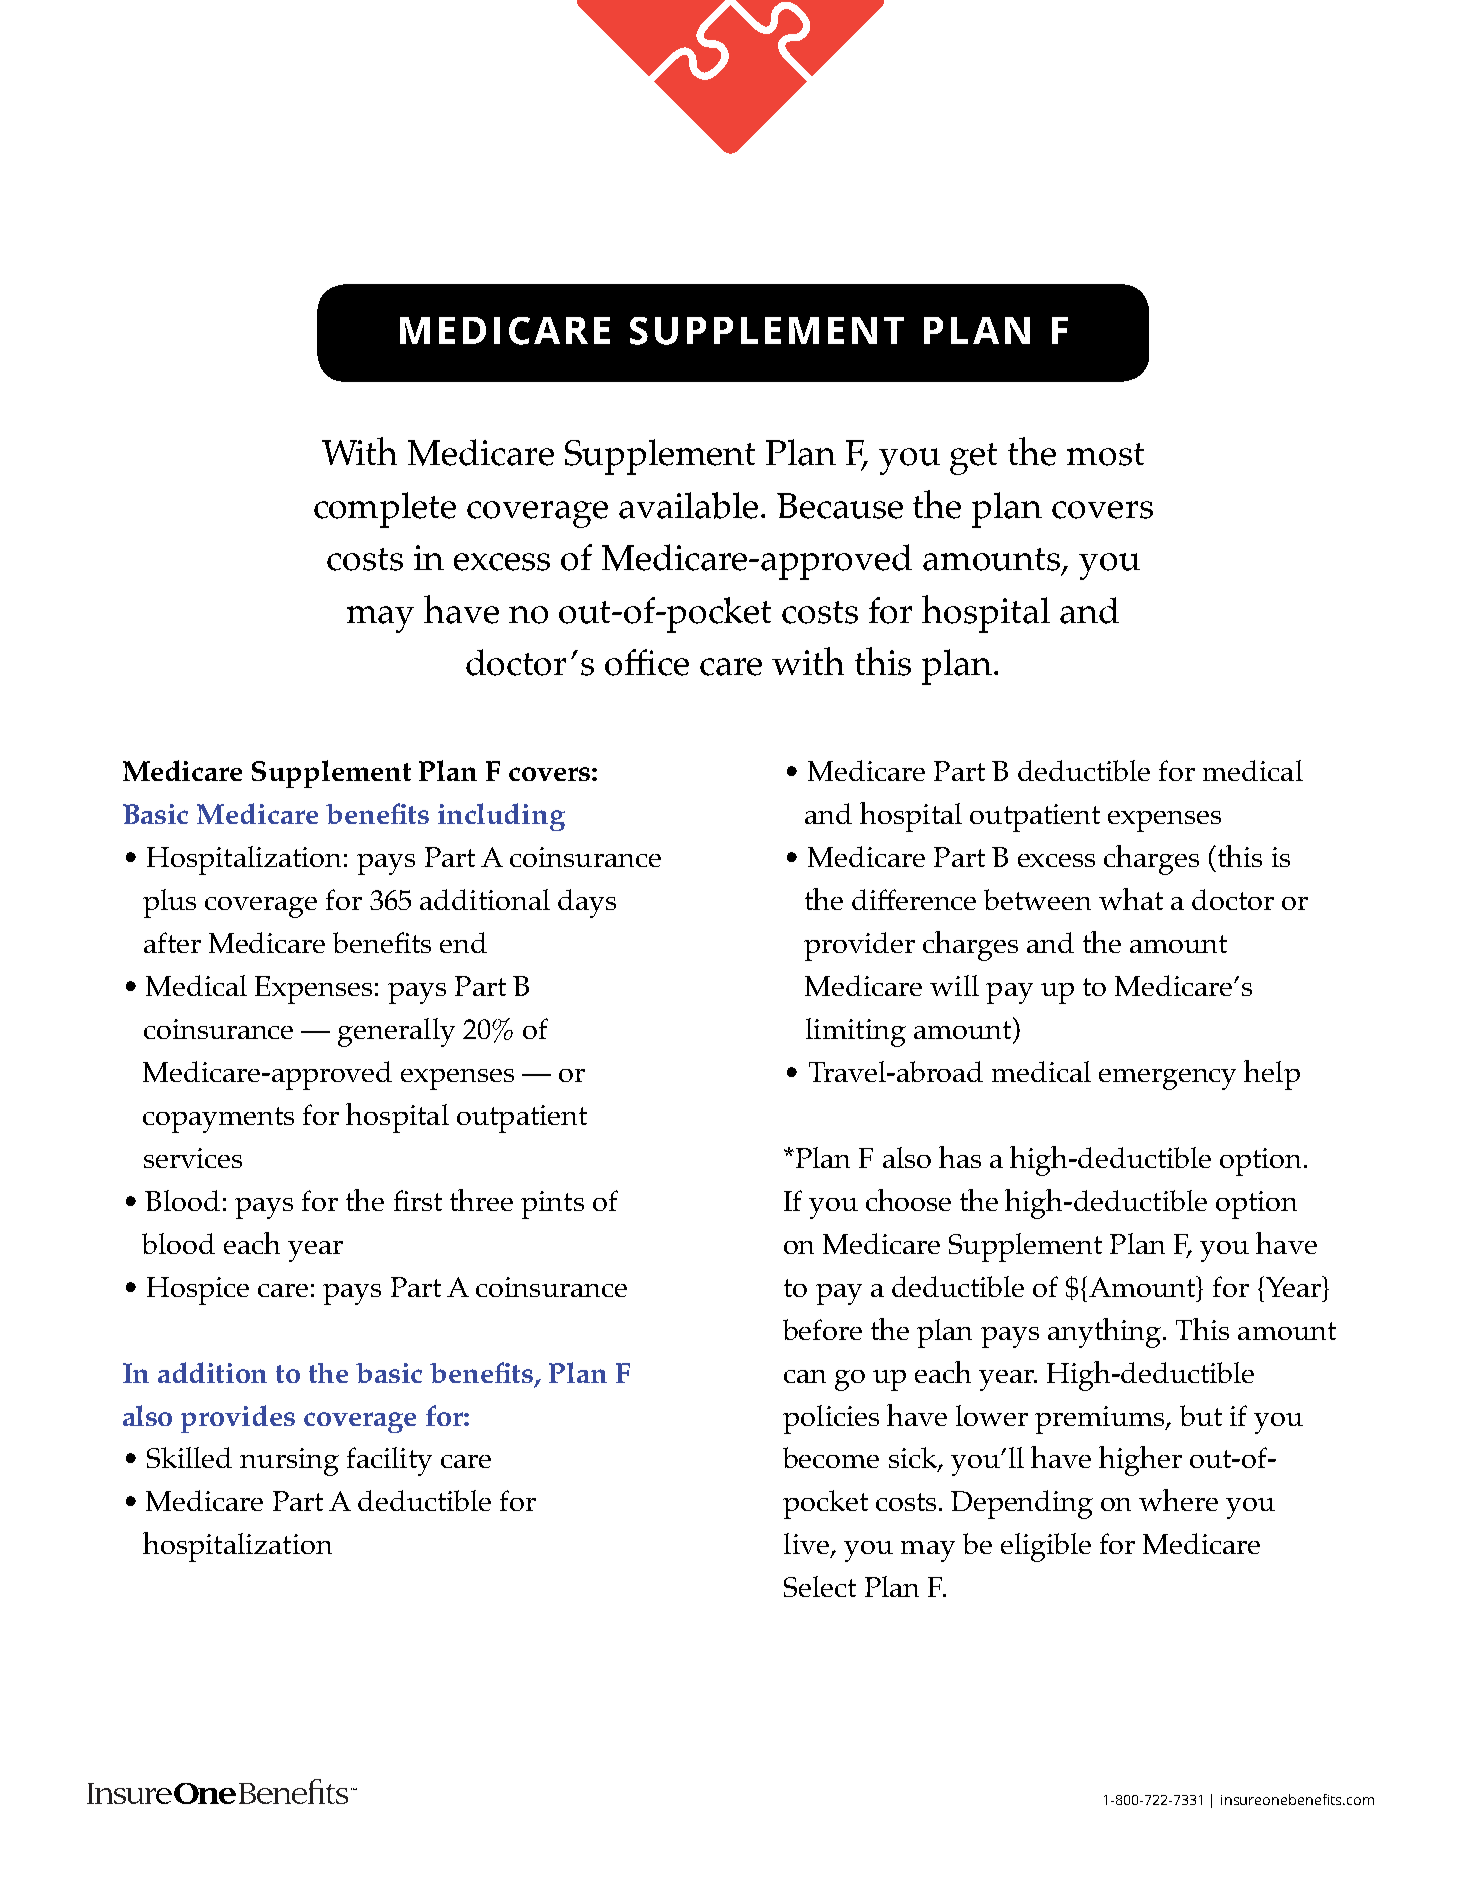  Describe the element at coordinates (808, 1545) in the document. I see `live` at that location.
